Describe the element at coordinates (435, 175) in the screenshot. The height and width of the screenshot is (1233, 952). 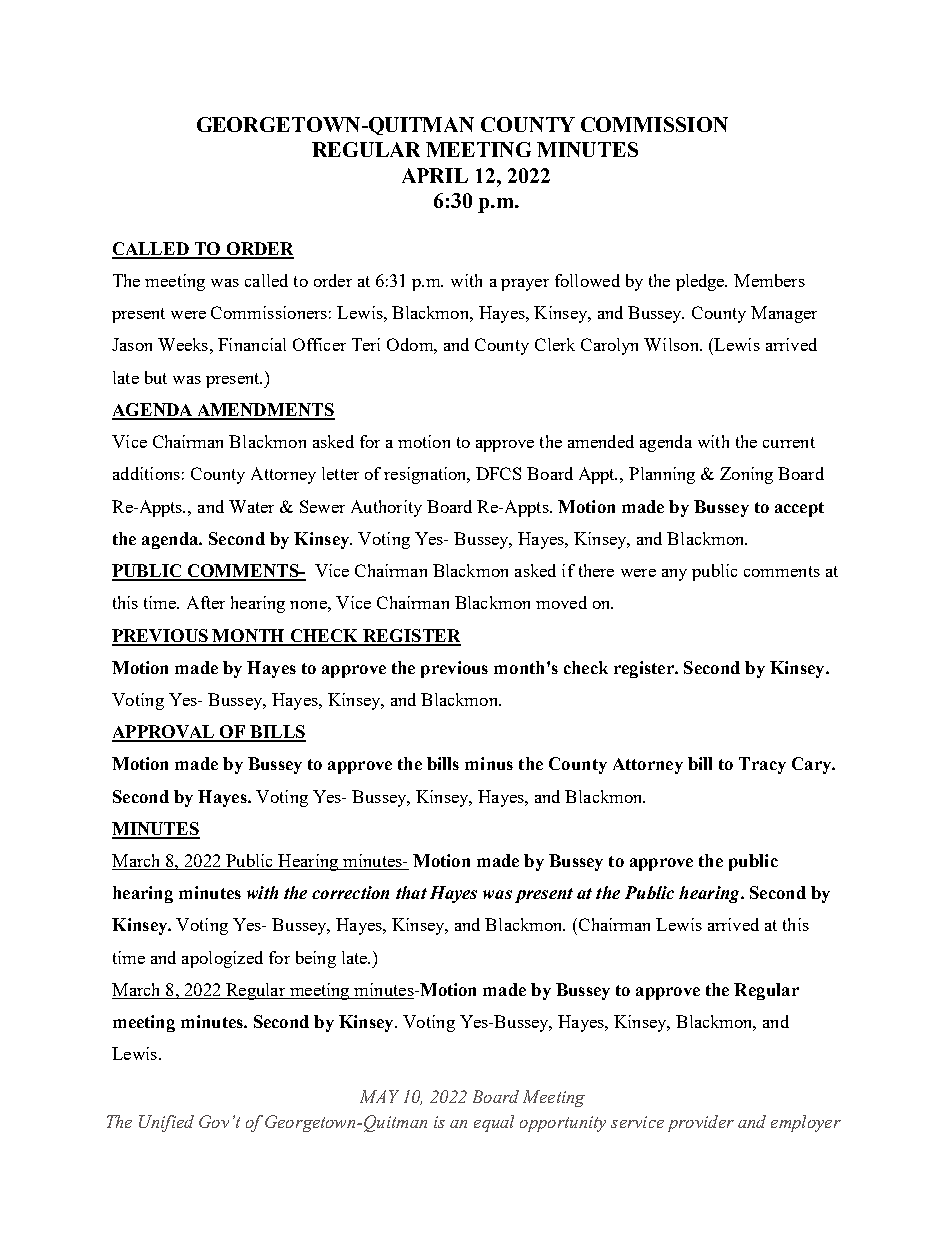
I see `APRIL` at that location.
